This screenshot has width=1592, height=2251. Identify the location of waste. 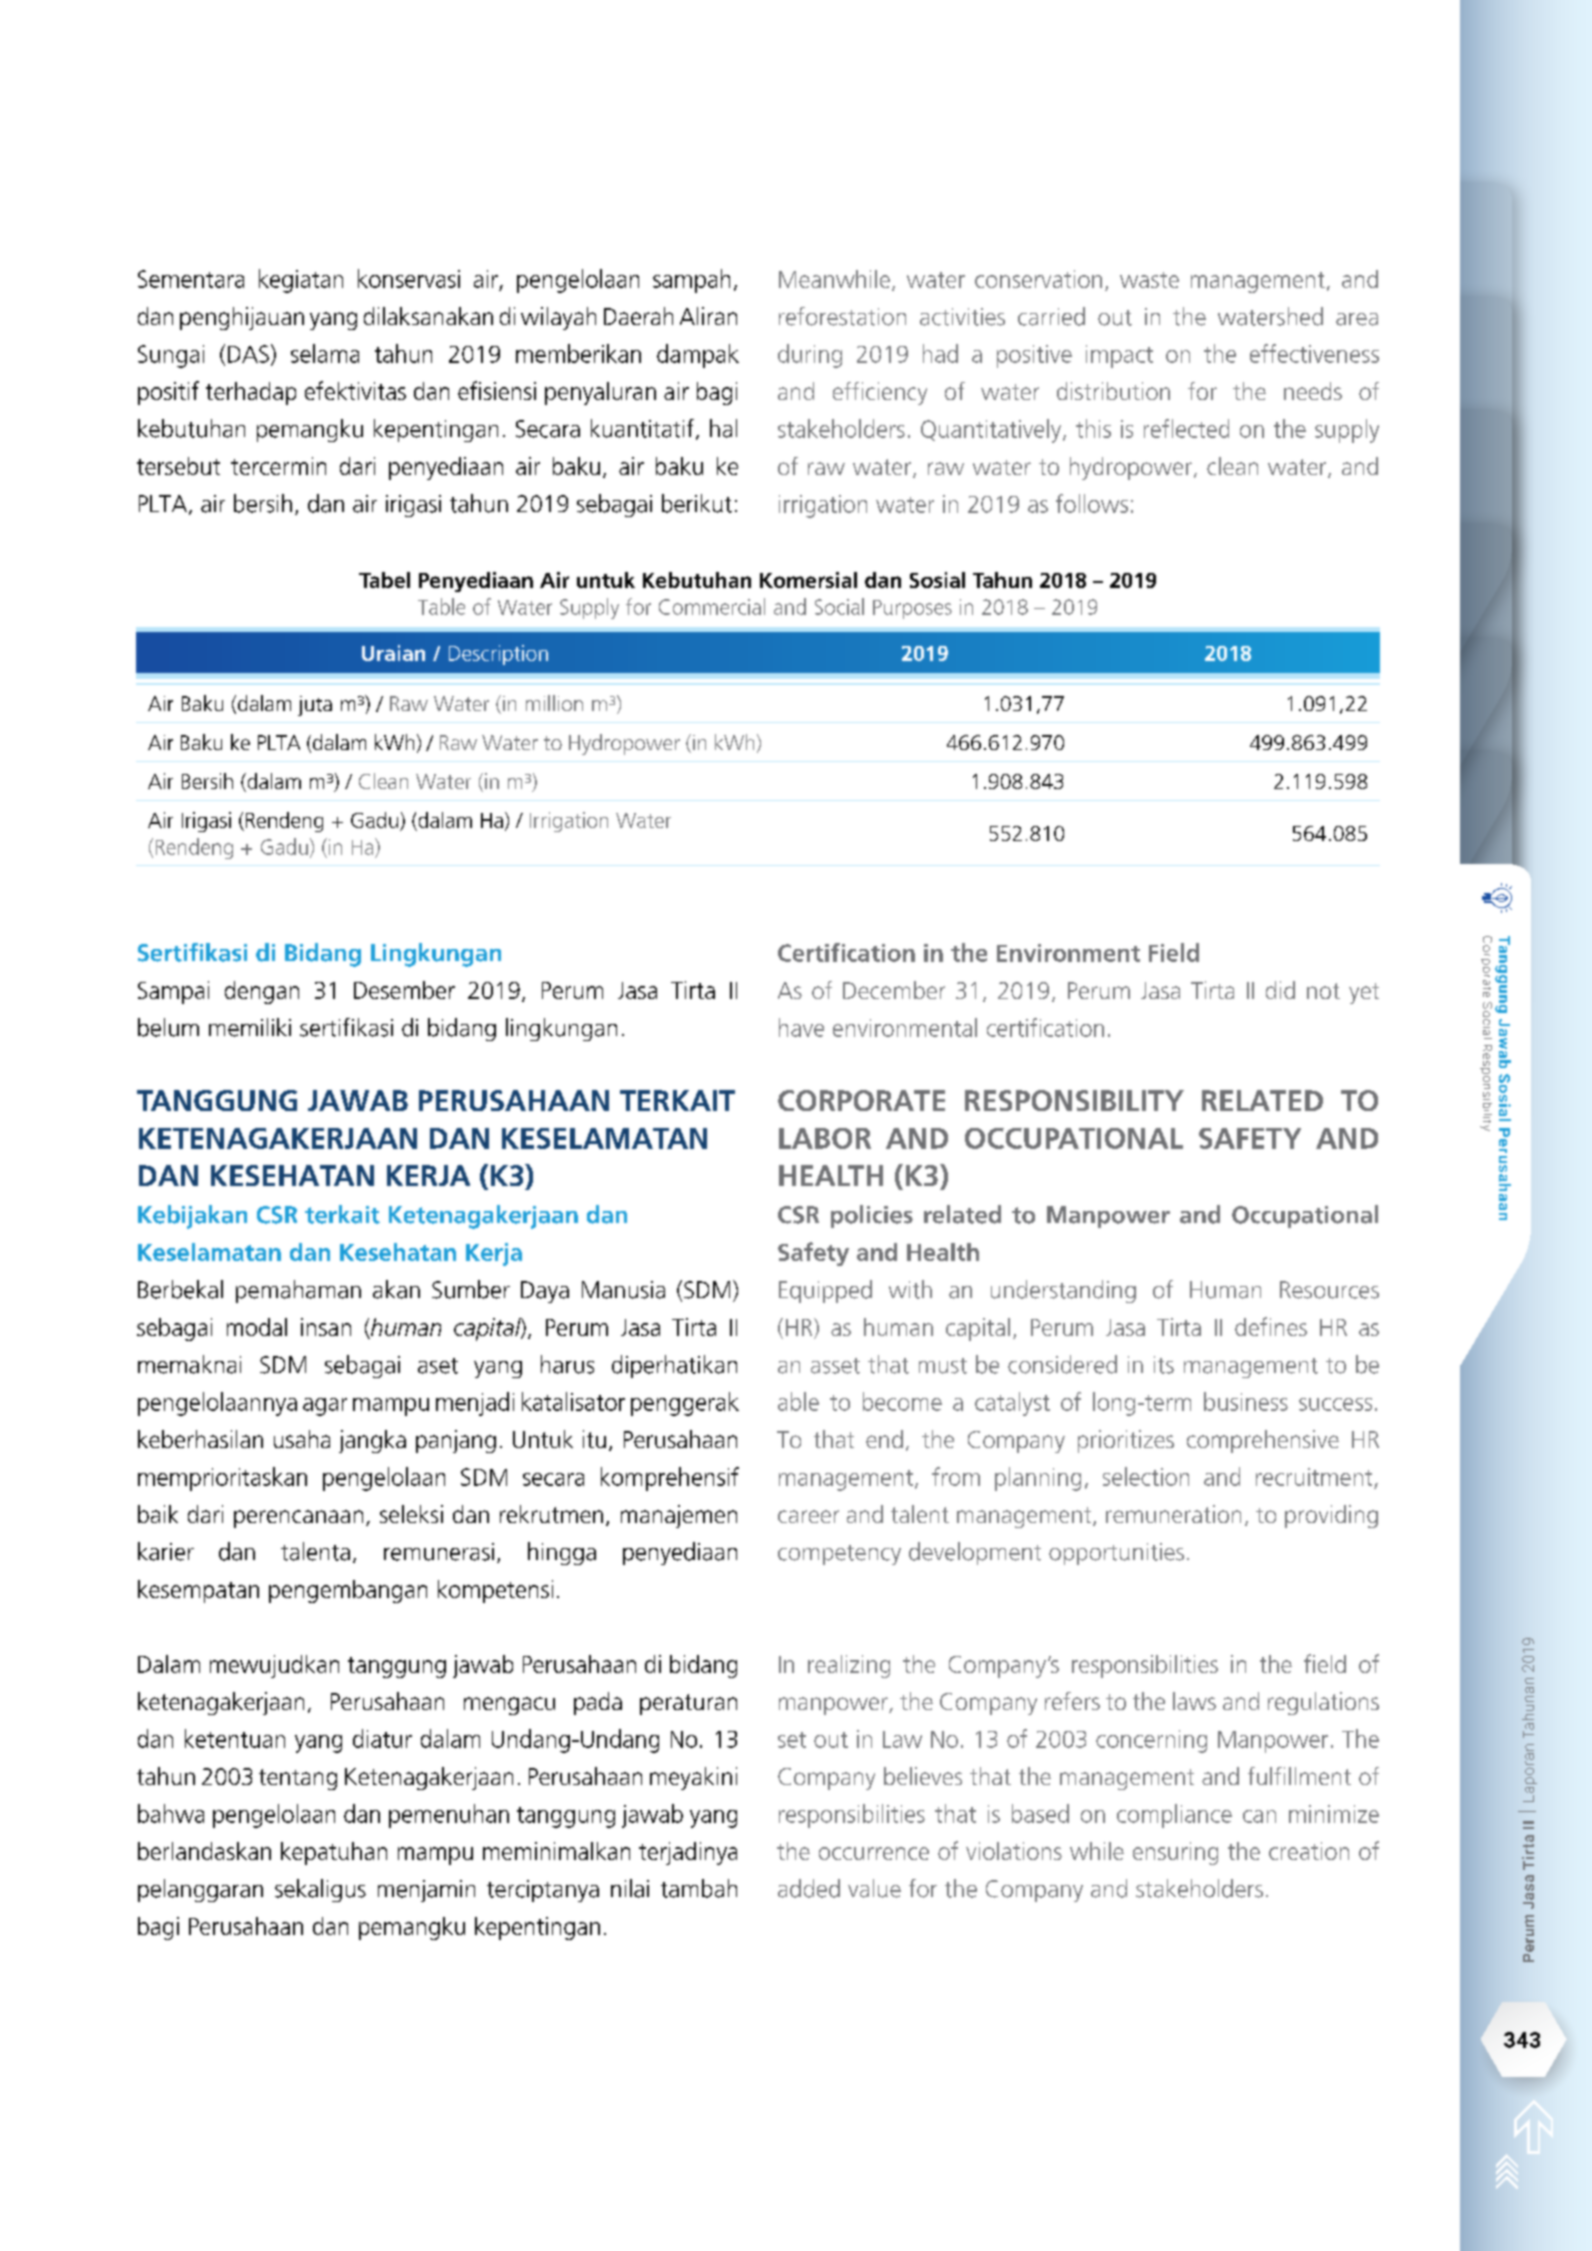
(1149, 280).
